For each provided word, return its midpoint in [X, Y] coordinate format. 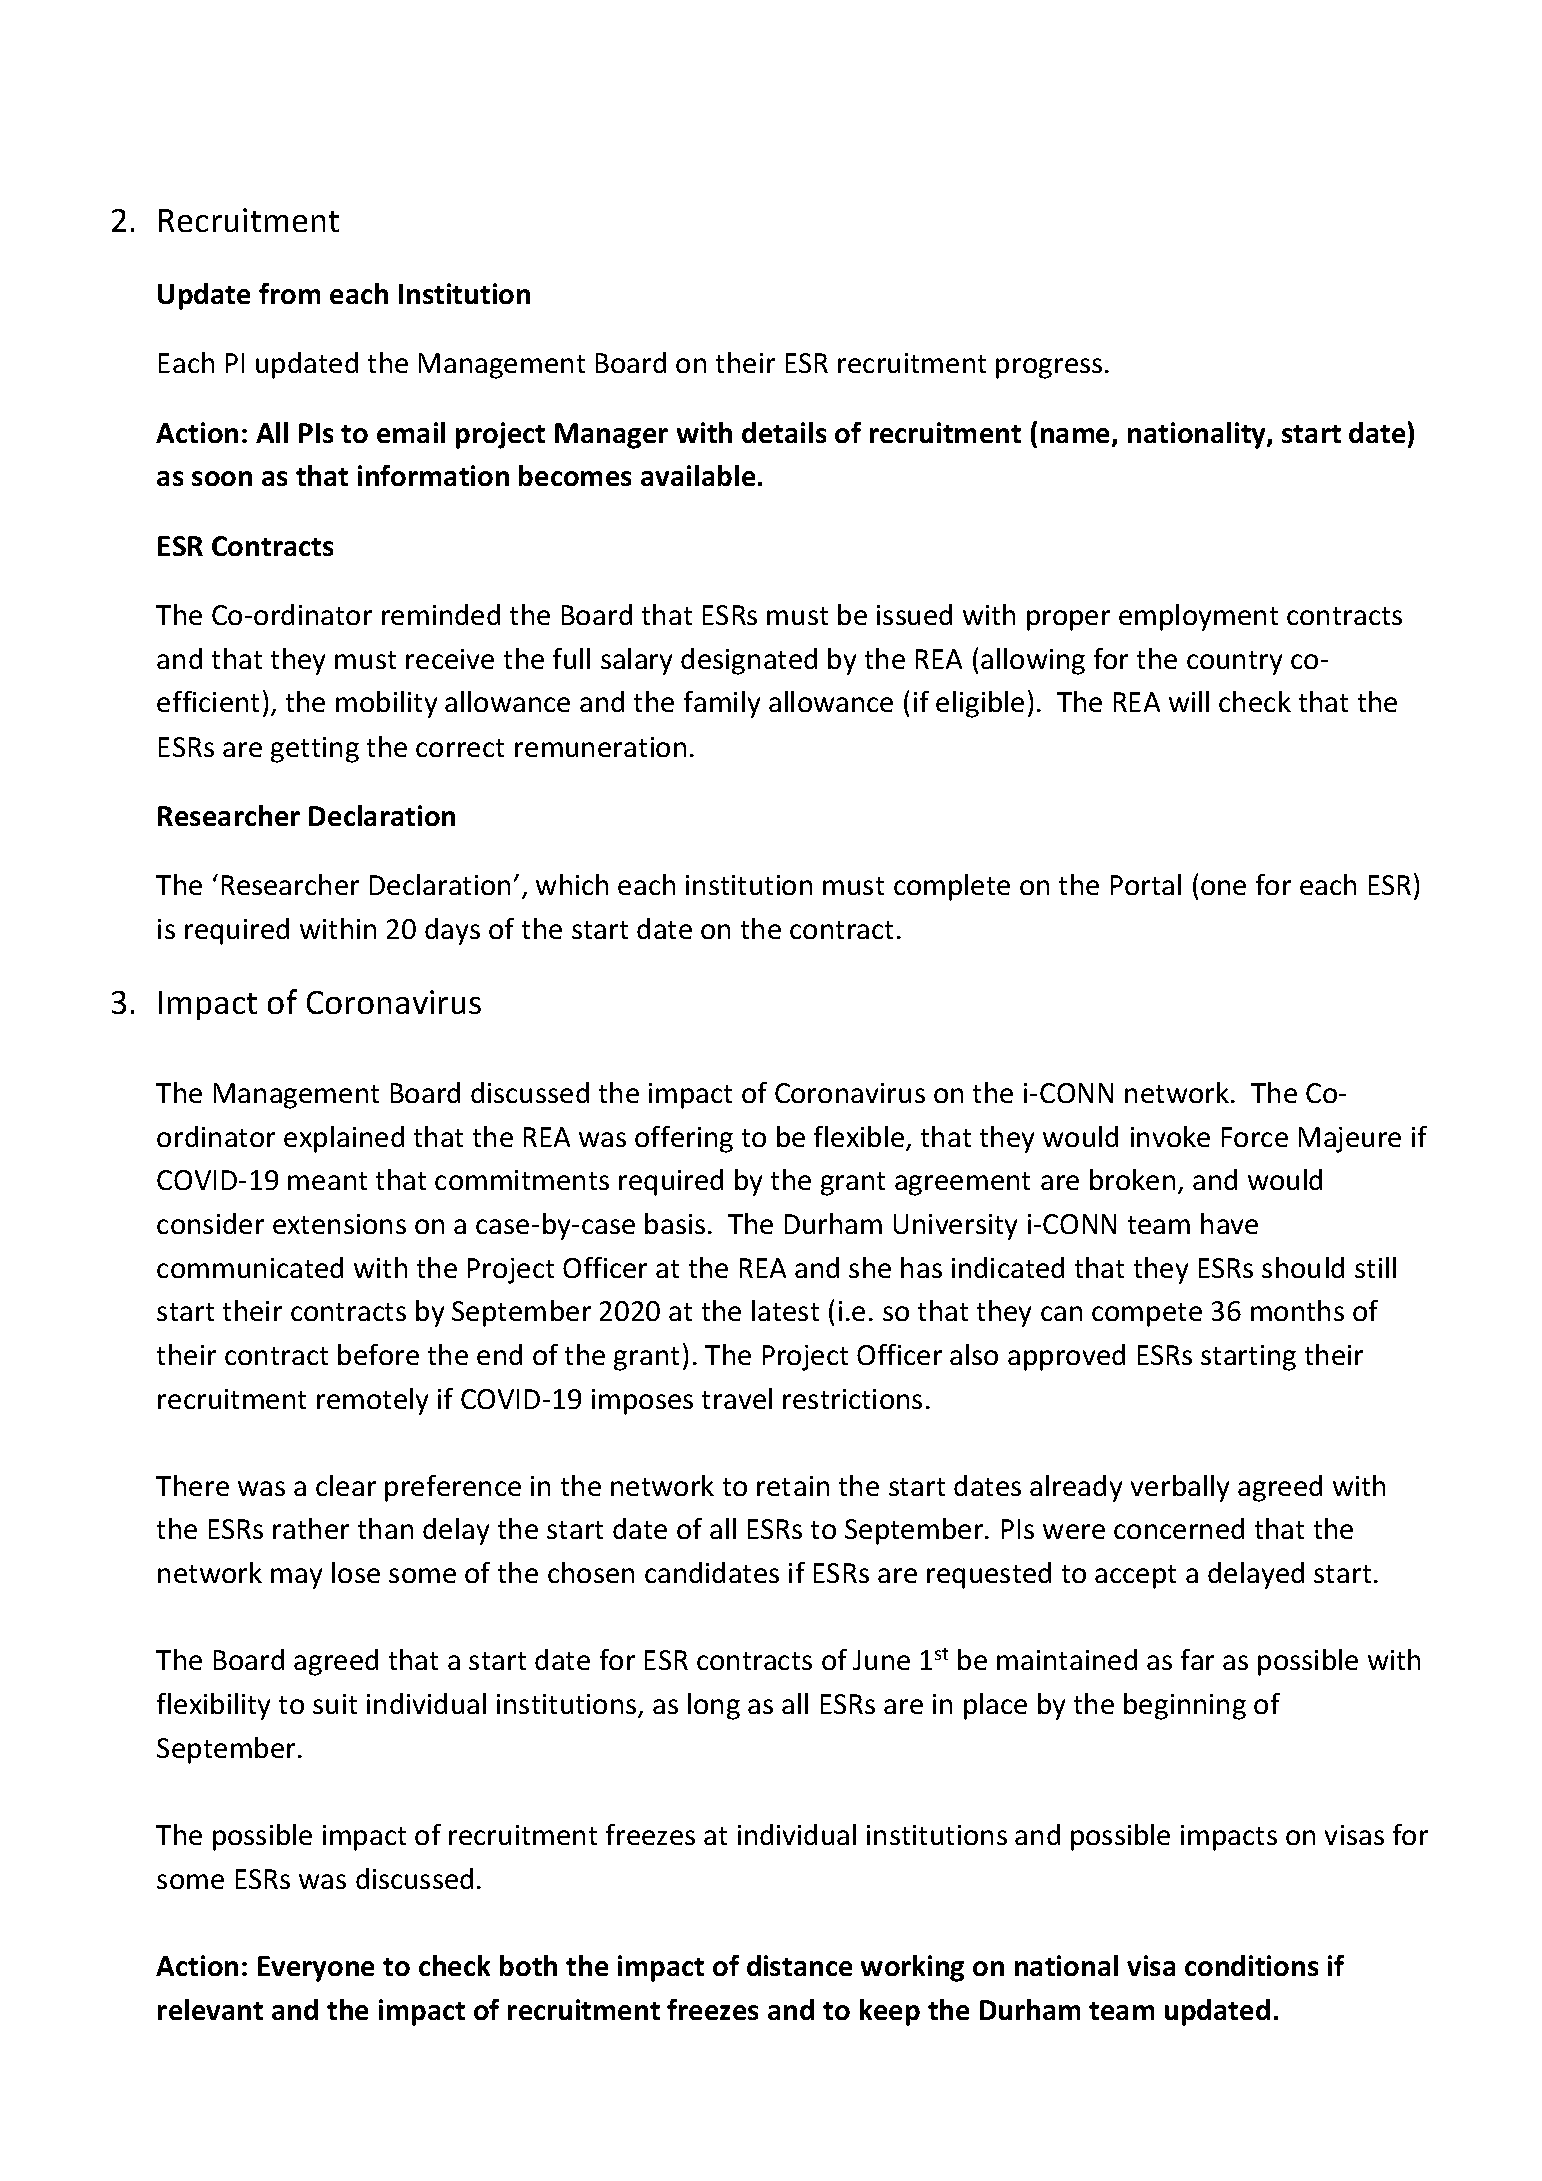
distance [799, 1965]
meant [327, 1181]
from [289, 293]
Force [1255, 1137]
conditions [1251, 1965]
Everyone [316, 1969]
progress [1049, 368]
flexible [860, 1138]
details [784, 432]
